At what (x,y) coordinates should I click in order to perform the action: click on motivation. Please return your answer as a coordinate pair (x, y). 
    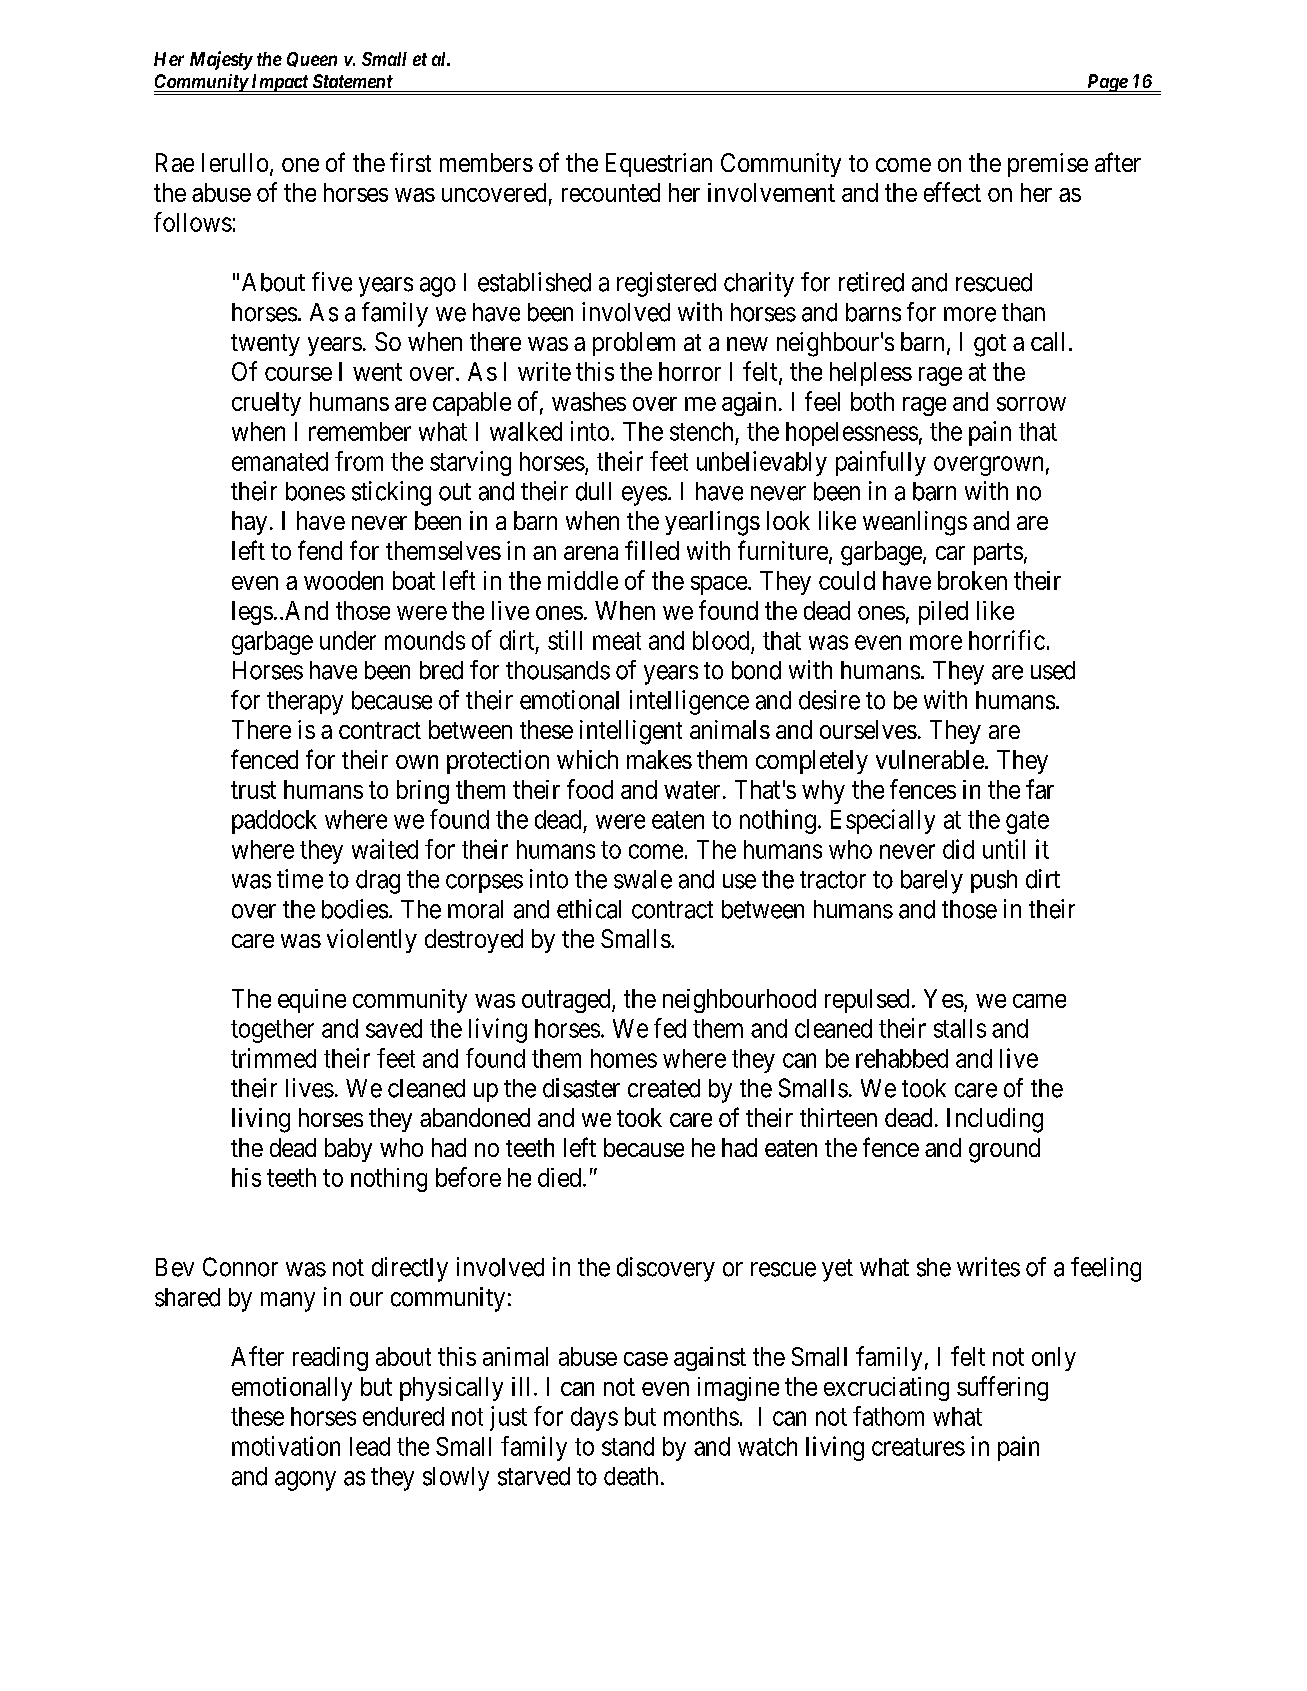
    Looking at the image, I should click on (286, 1446).
